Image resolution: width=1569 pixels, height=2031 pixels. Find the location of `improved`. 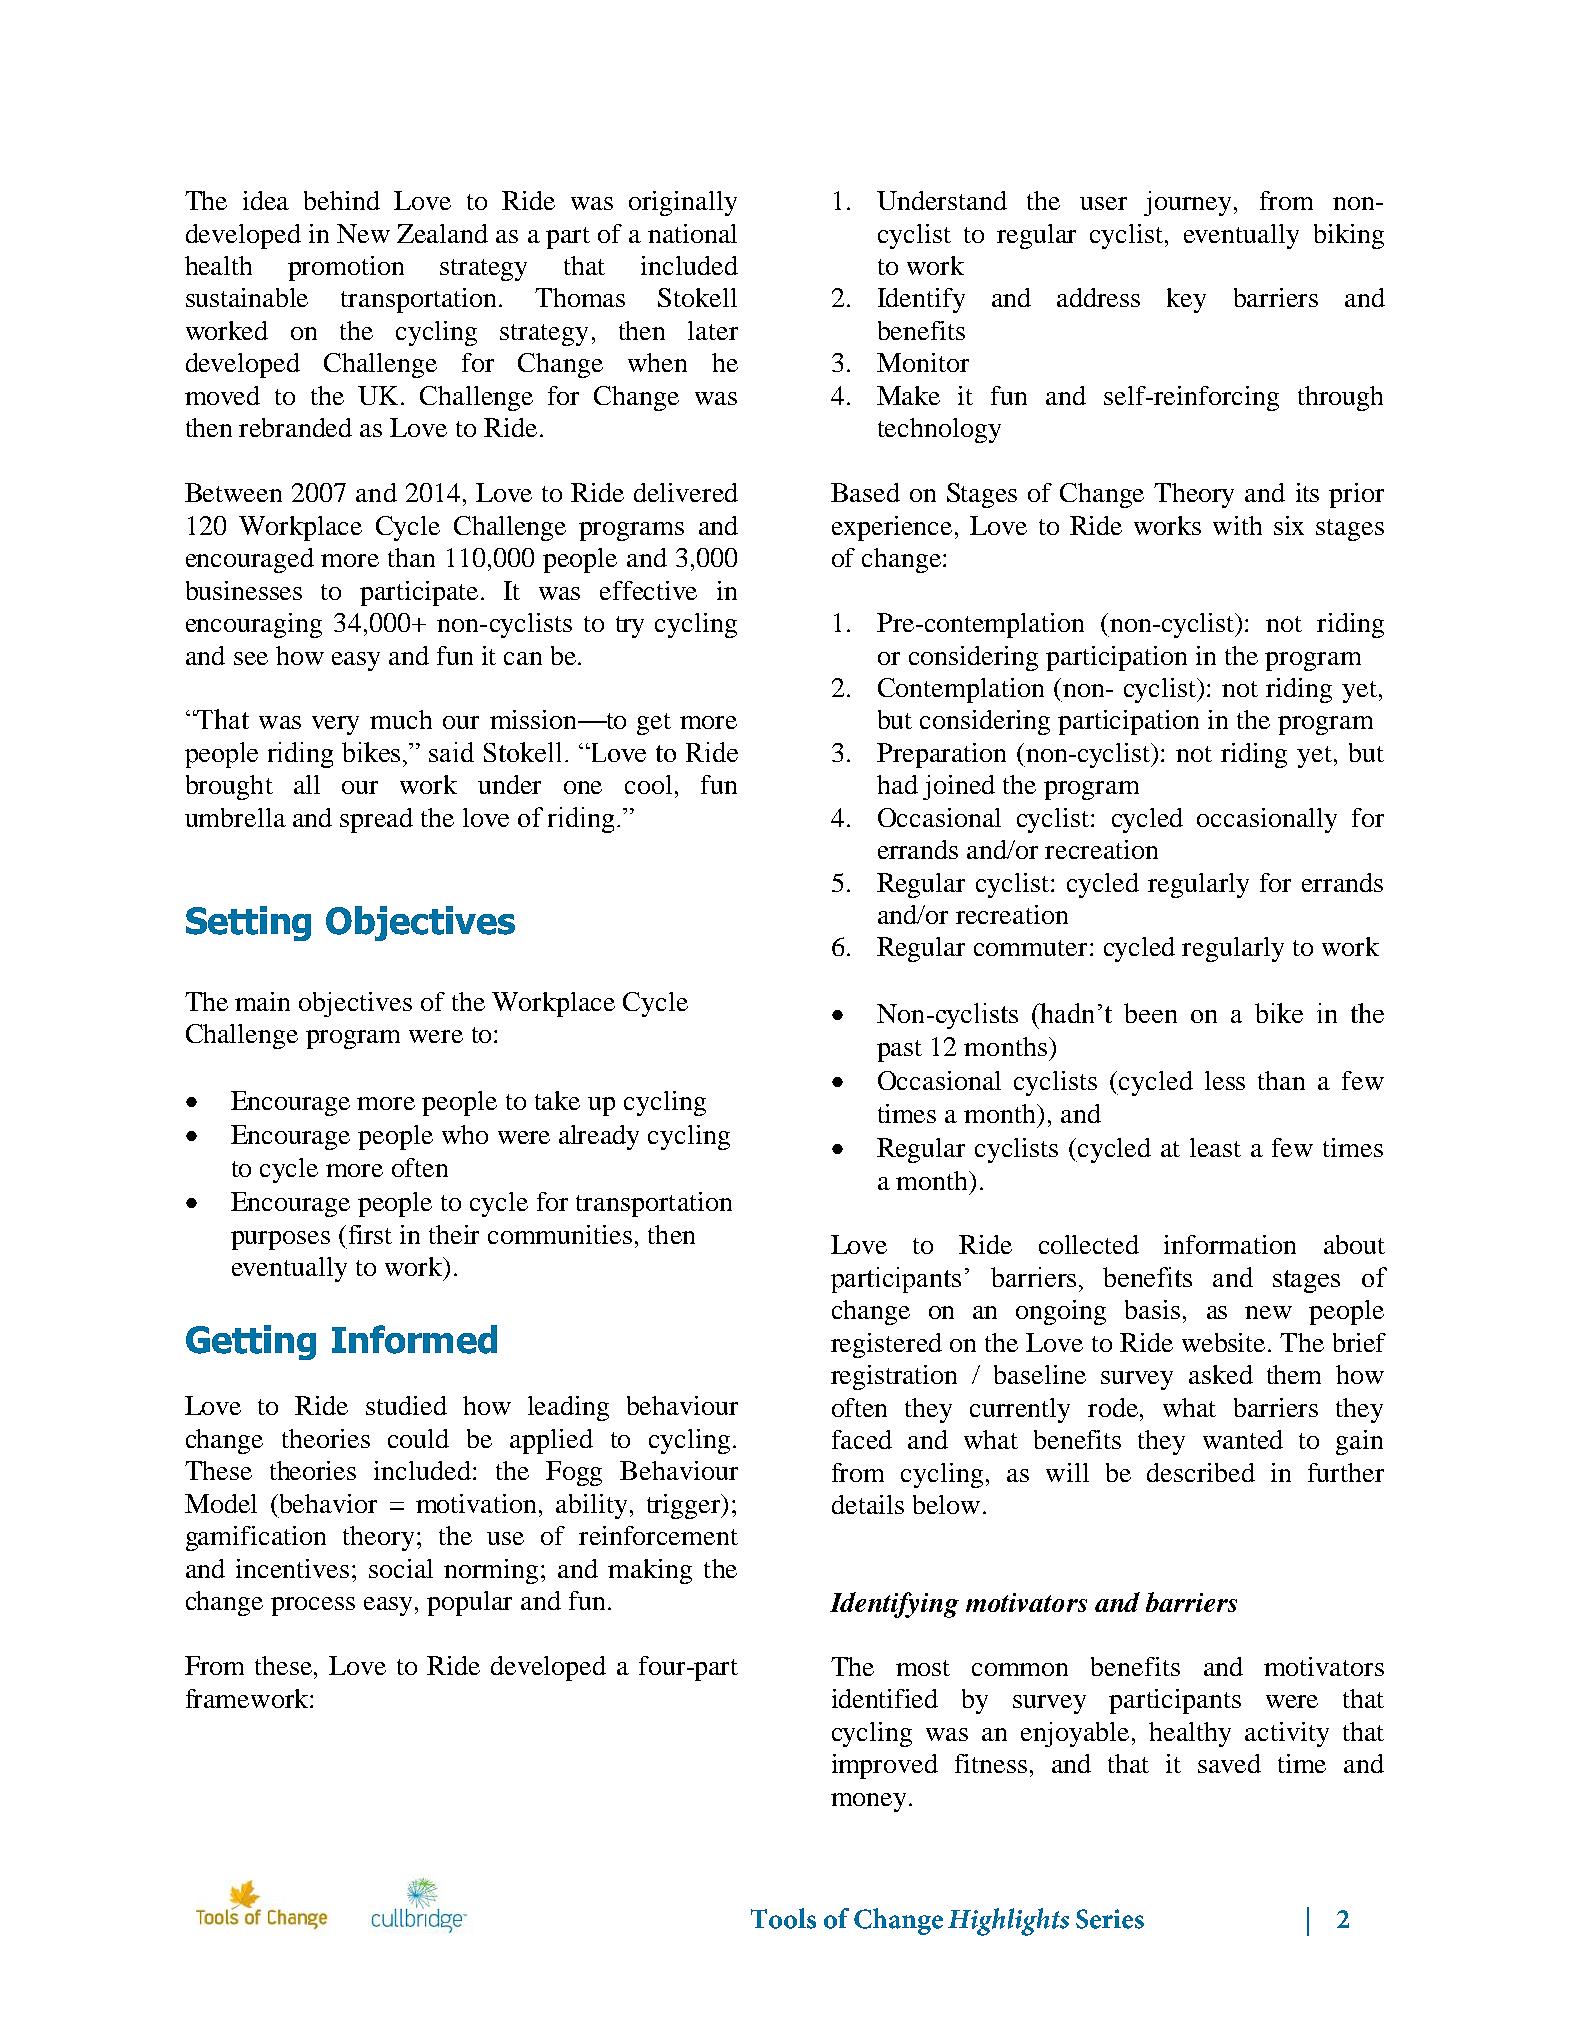

improved is located at coordinates (885, 1766).
